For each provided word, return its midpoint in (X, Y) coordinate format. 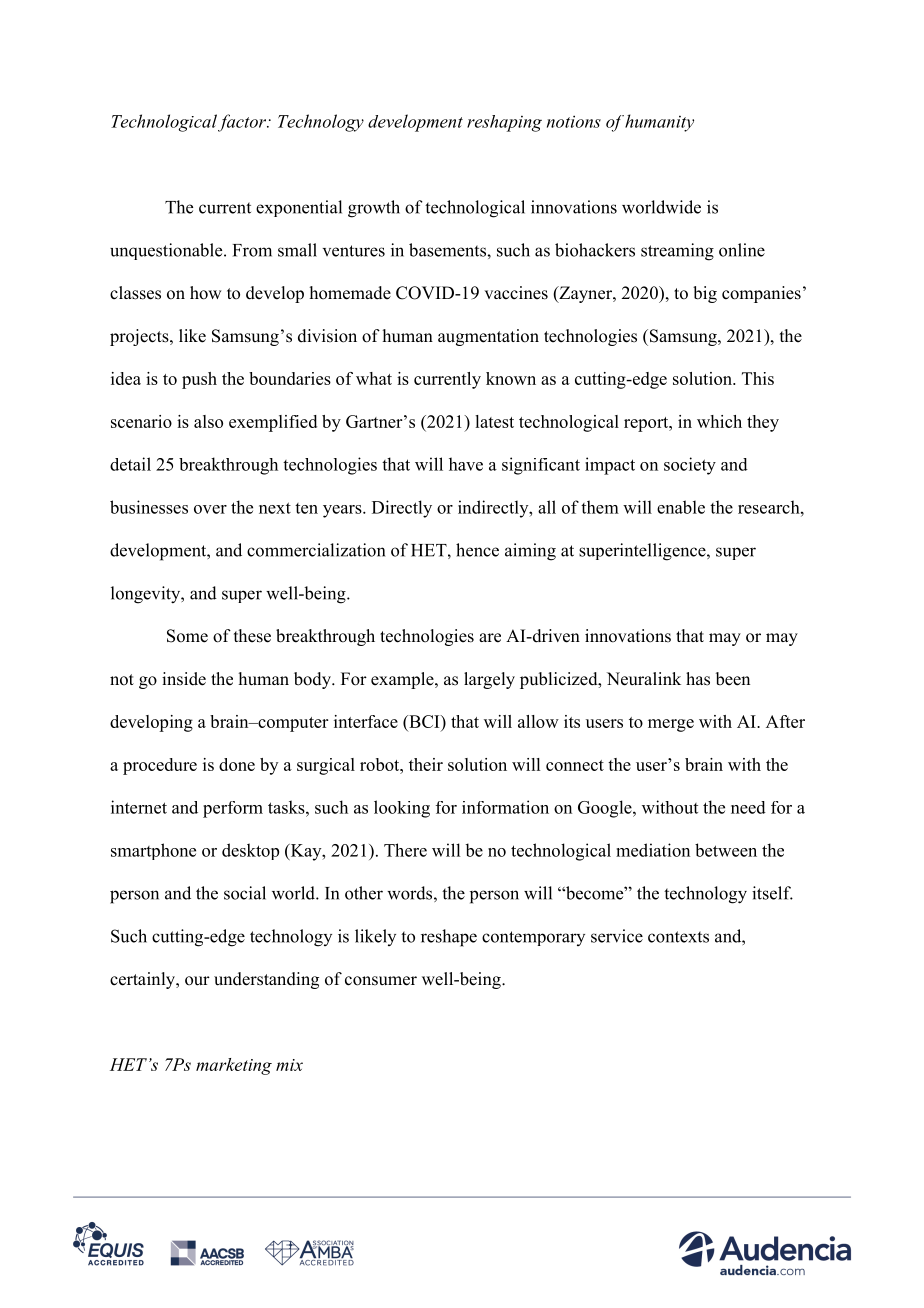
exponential (299, 208)
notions (574, 121)
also (208, 421)
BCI (424, 721)
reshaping (504, 123)
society (690, 466)
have (466, 464)
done (237, 764)
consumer (381, 981)
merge (671, 725)
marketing (234, 1066)
